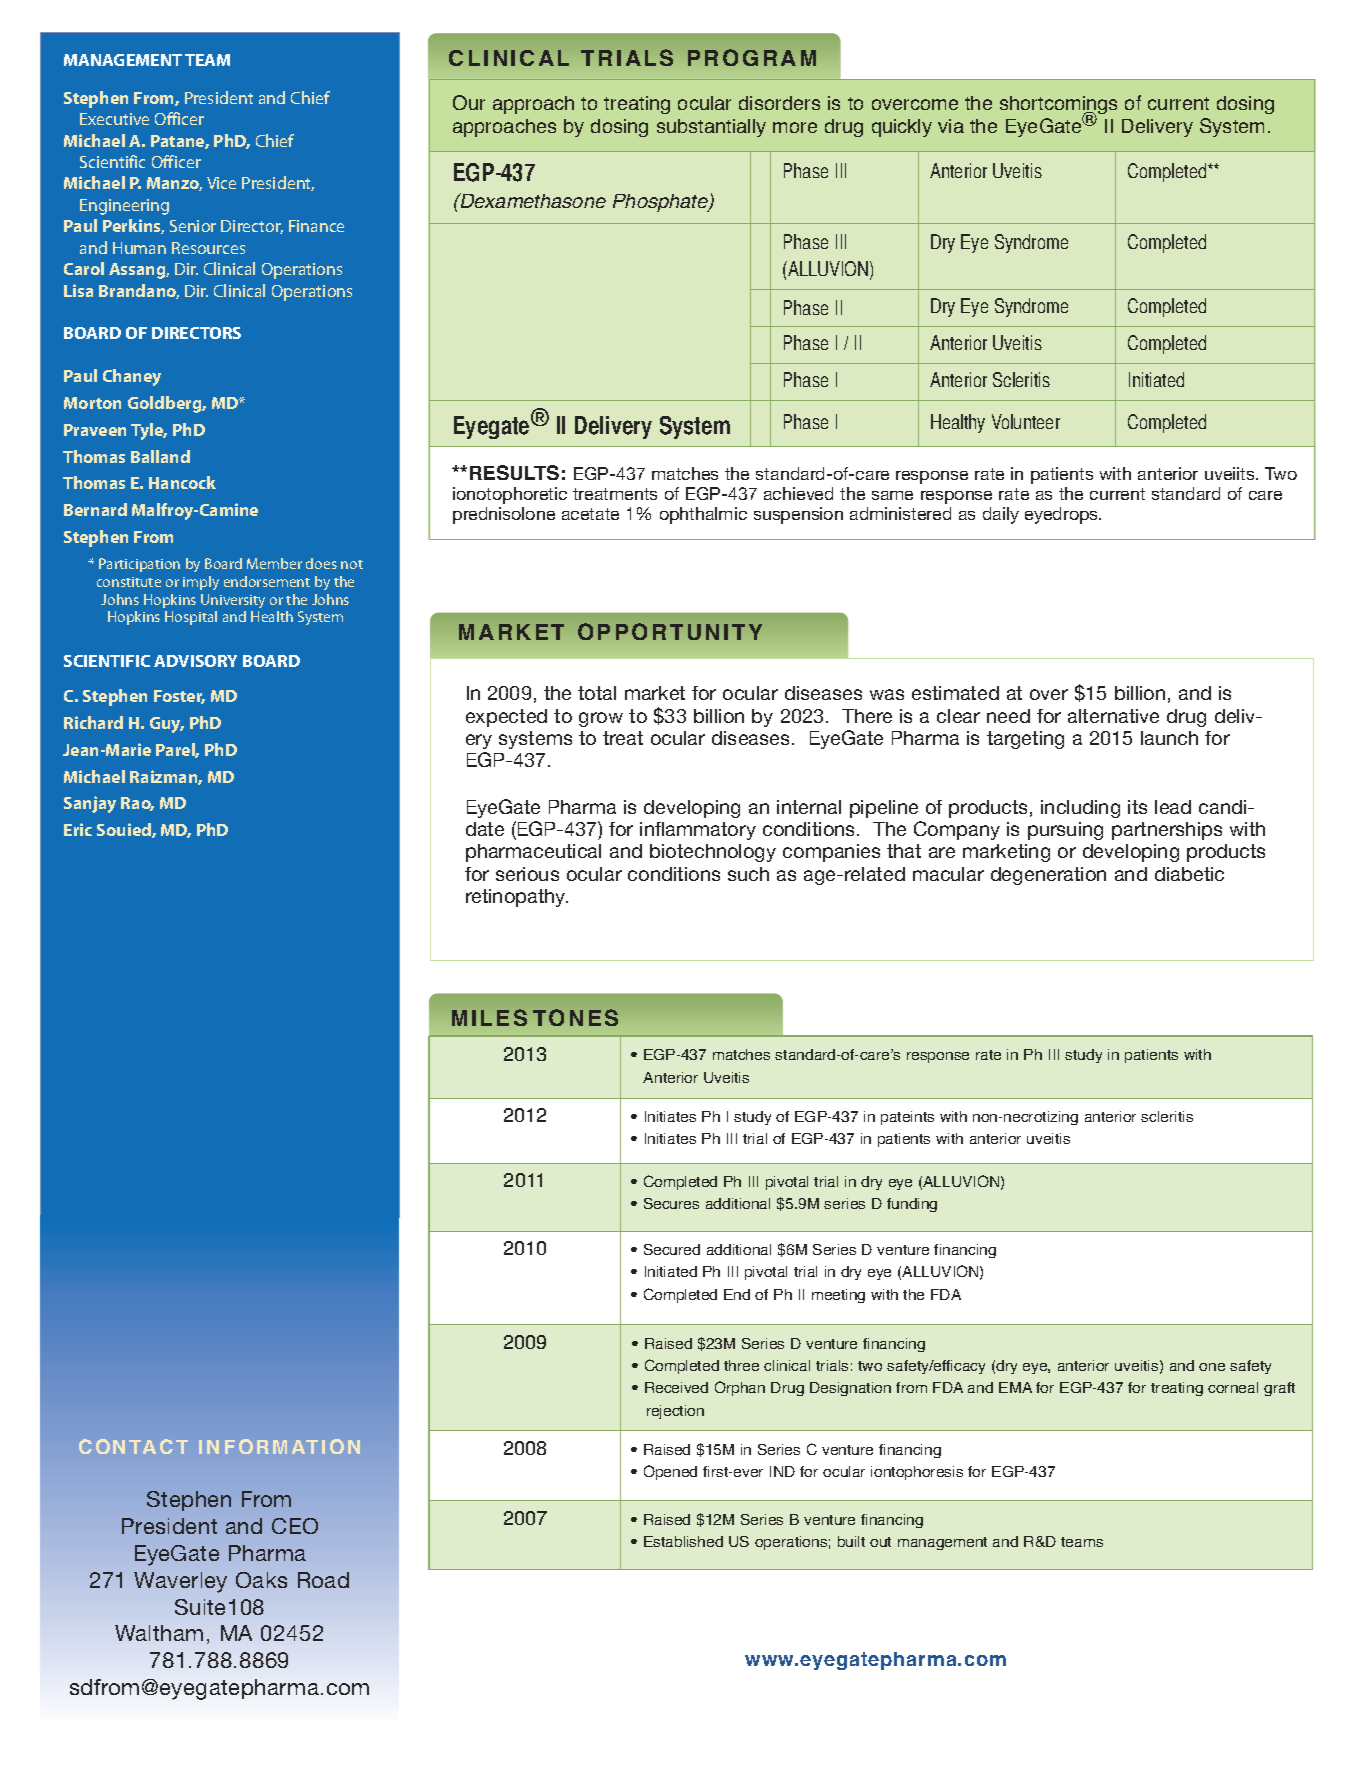 The width and height of the image is (1366, 1768). What do you see at coordinates (517, 898) in the image?
I see `retinopathy` at bounding box center [517, 898].
